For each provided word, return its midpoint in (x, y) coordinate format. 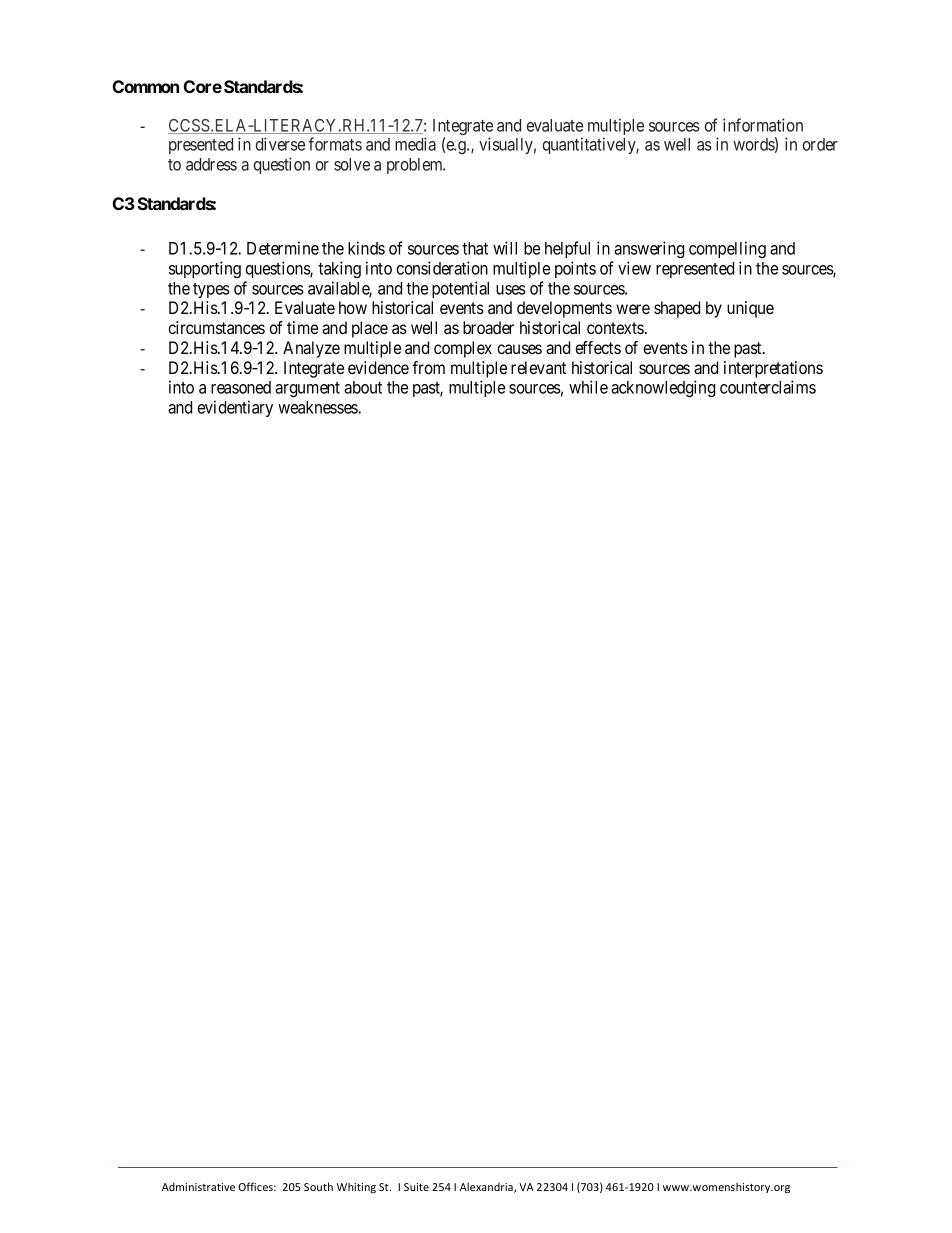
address (211, 164)
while (588, 387)
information (763, 125)
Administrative (198, 1186)
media (415, 144)
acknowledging (663, 388)
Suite (416, 1187)
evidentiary (235, 408)
